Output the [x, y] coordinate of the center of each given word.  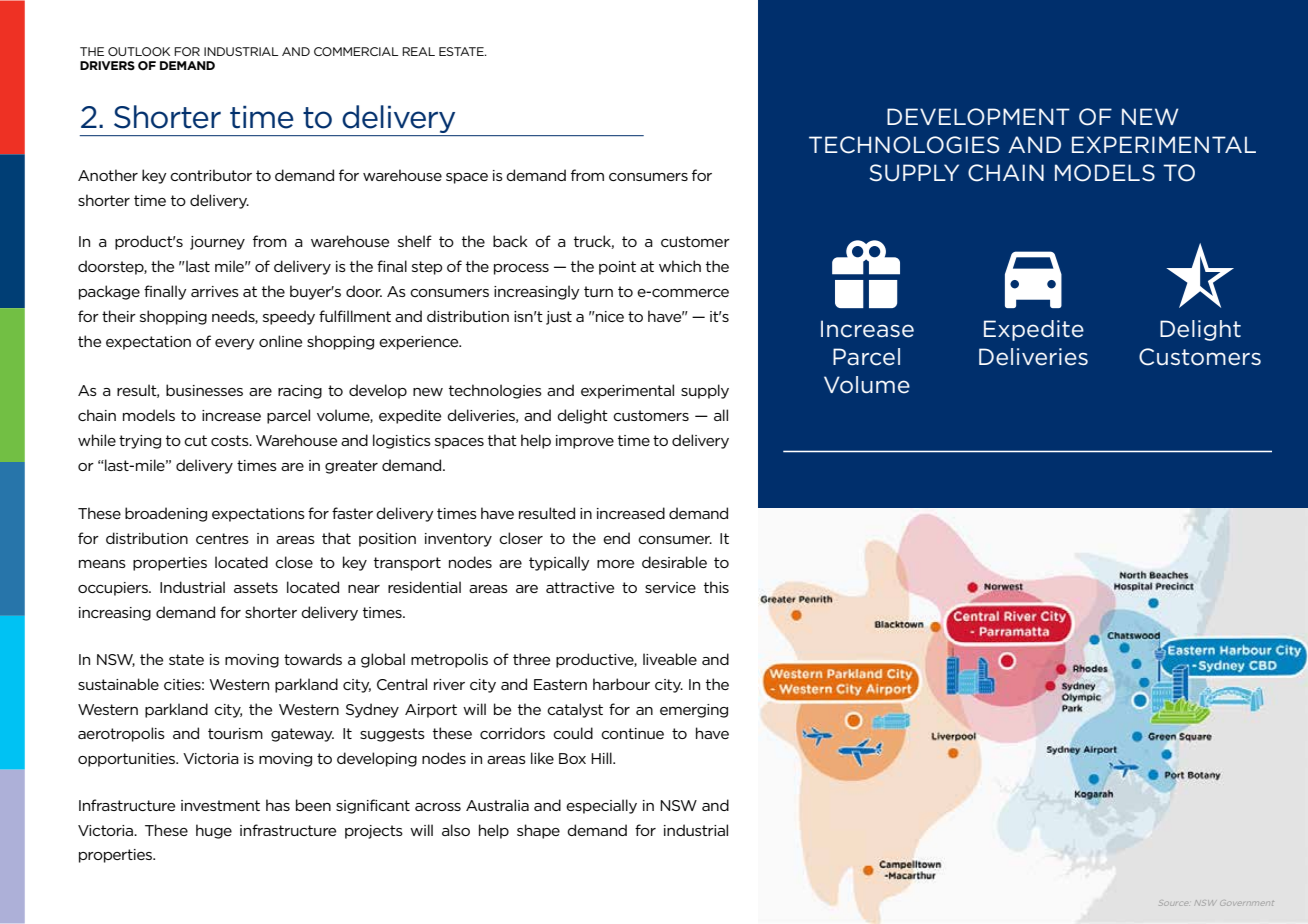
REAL [418, 51]
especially [601, 806]
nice [609, 316]
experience [420, 343]
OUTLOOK [139, 51]
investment [220, 805]
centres [222, 538]
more [615, 564]
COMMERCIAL [356, 51]
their [119, 316]
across [438, 807]
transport [407, 564]
